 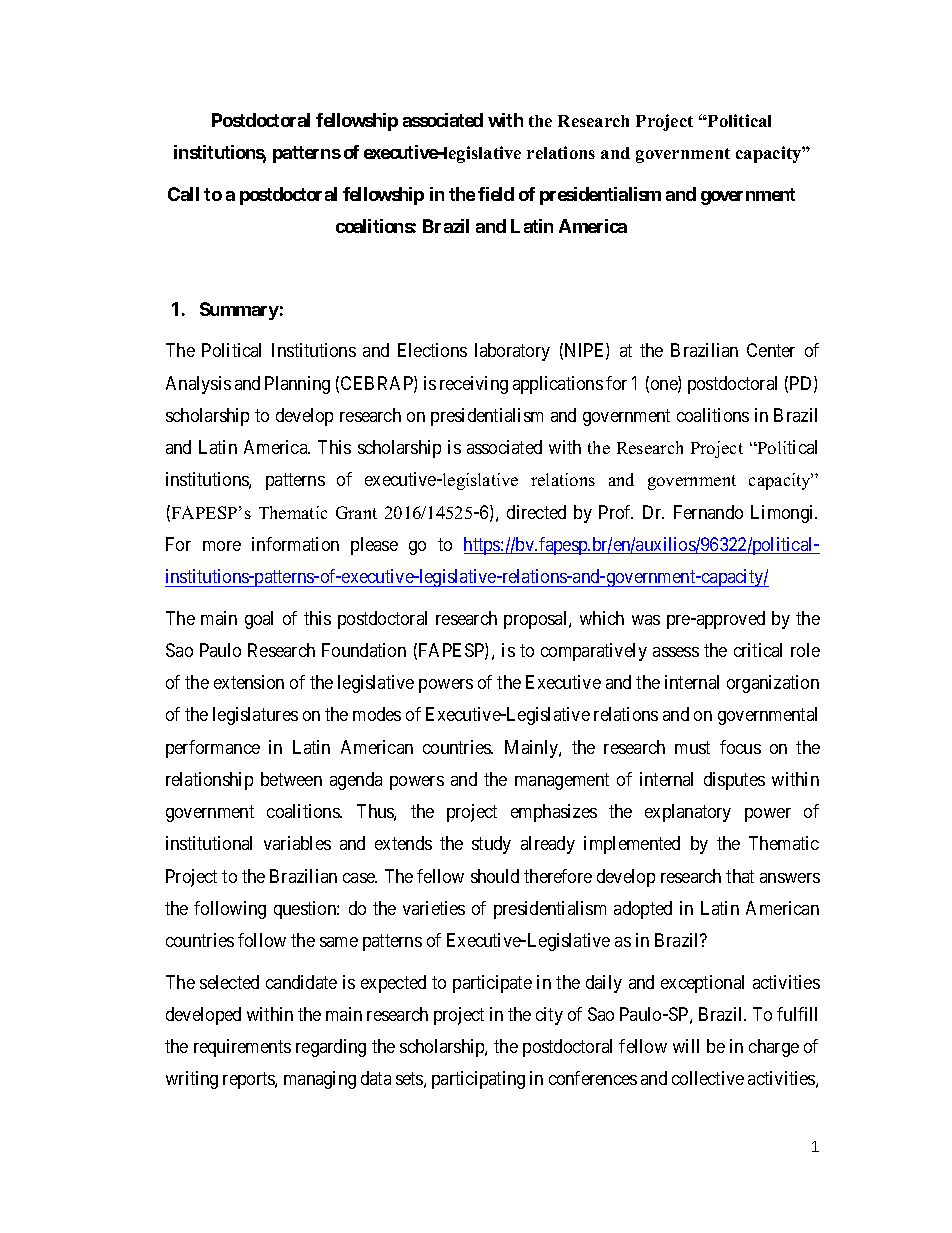 I want to click on Call, so click(x=183, y=194).
